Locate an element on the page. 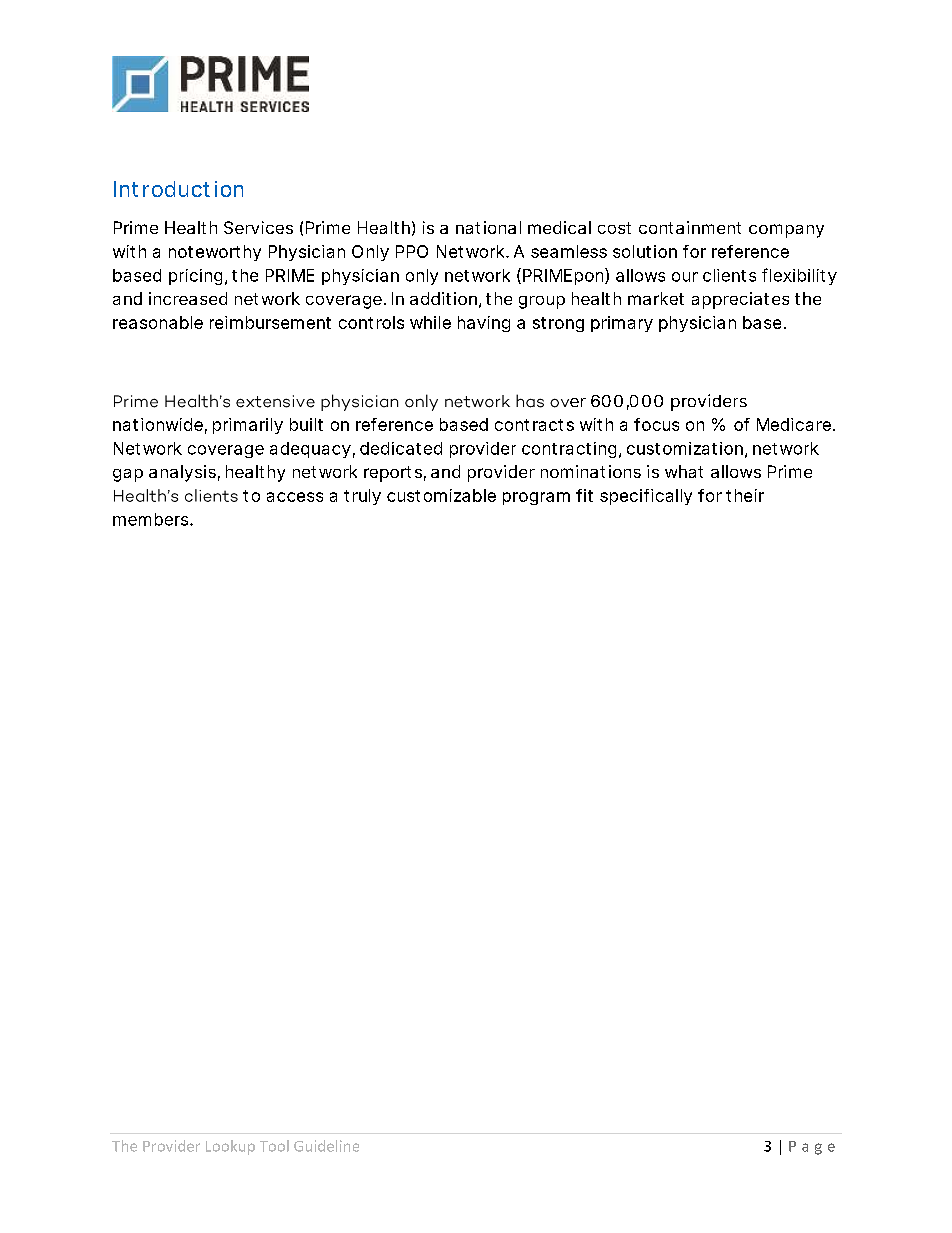 The height and width of the page is (1233, 952). members is located at coordinates (152, 519).
